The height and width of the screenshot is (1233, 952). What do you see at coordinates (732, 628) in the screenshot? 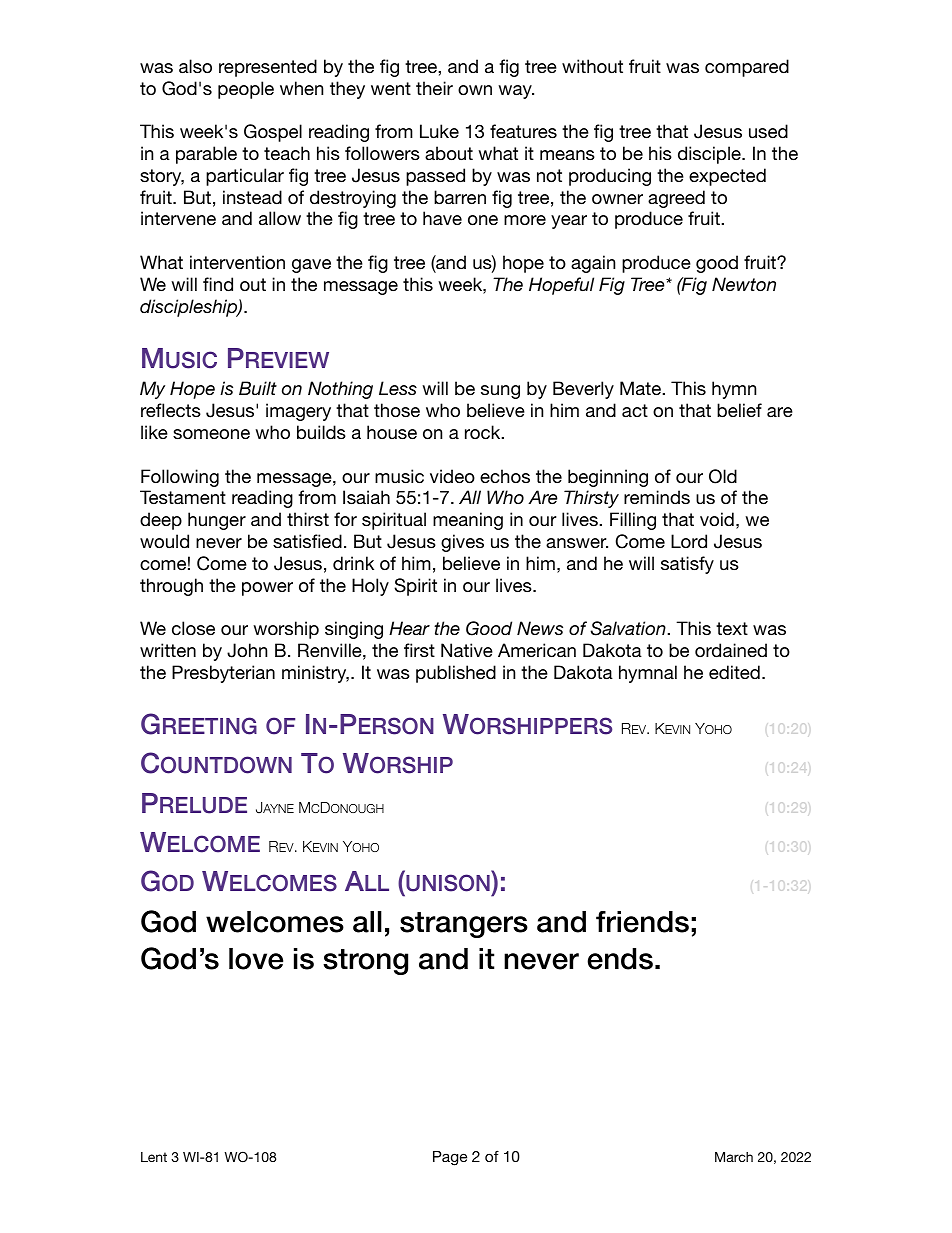
I see `text` at bounding box center [732, 628].
